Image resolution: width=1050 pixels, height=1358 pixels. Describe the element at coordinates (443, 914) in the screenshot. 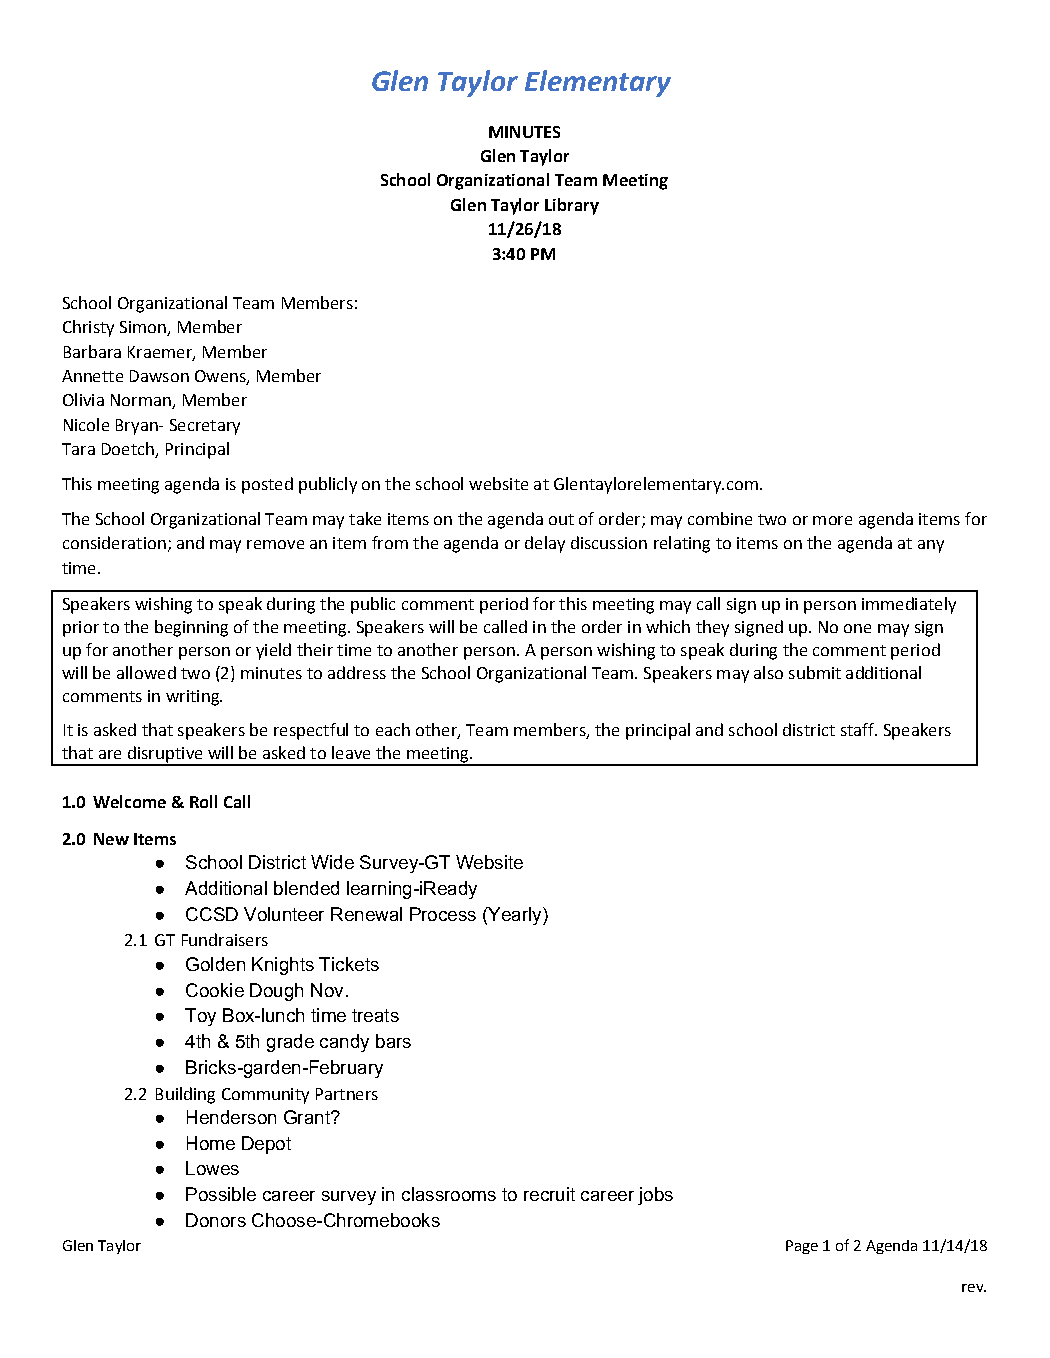

I see `Process` at that location.
